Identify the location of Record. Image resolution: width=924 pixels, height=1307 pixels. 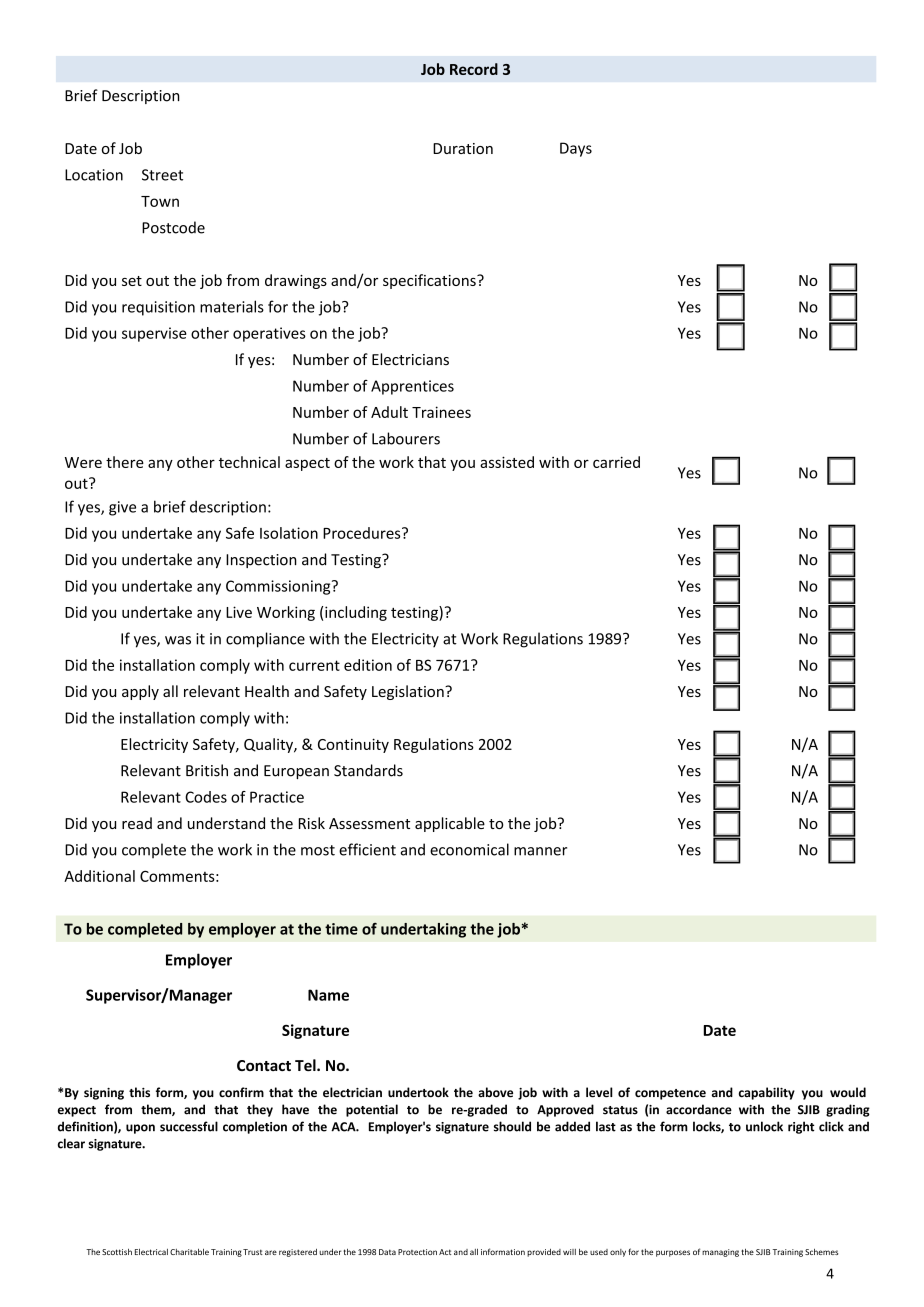
(474, 69).
